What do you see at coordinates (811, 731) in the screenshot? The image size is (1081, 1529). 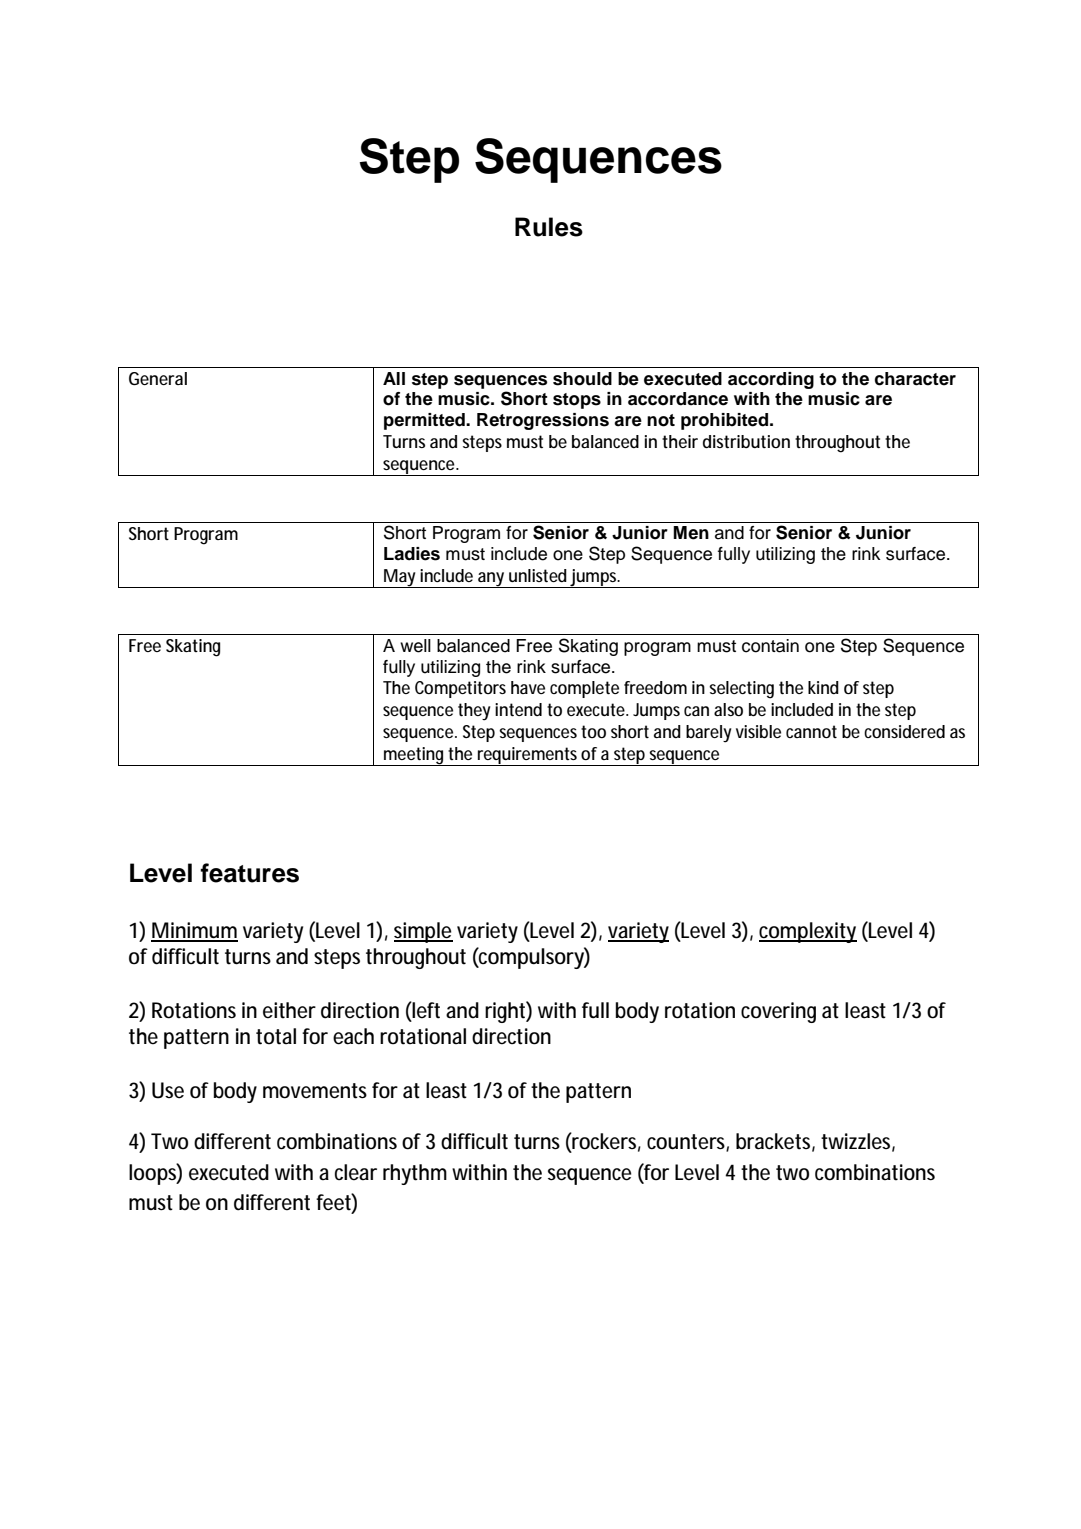 I see `cannot` at bounding box center [811, 731].
